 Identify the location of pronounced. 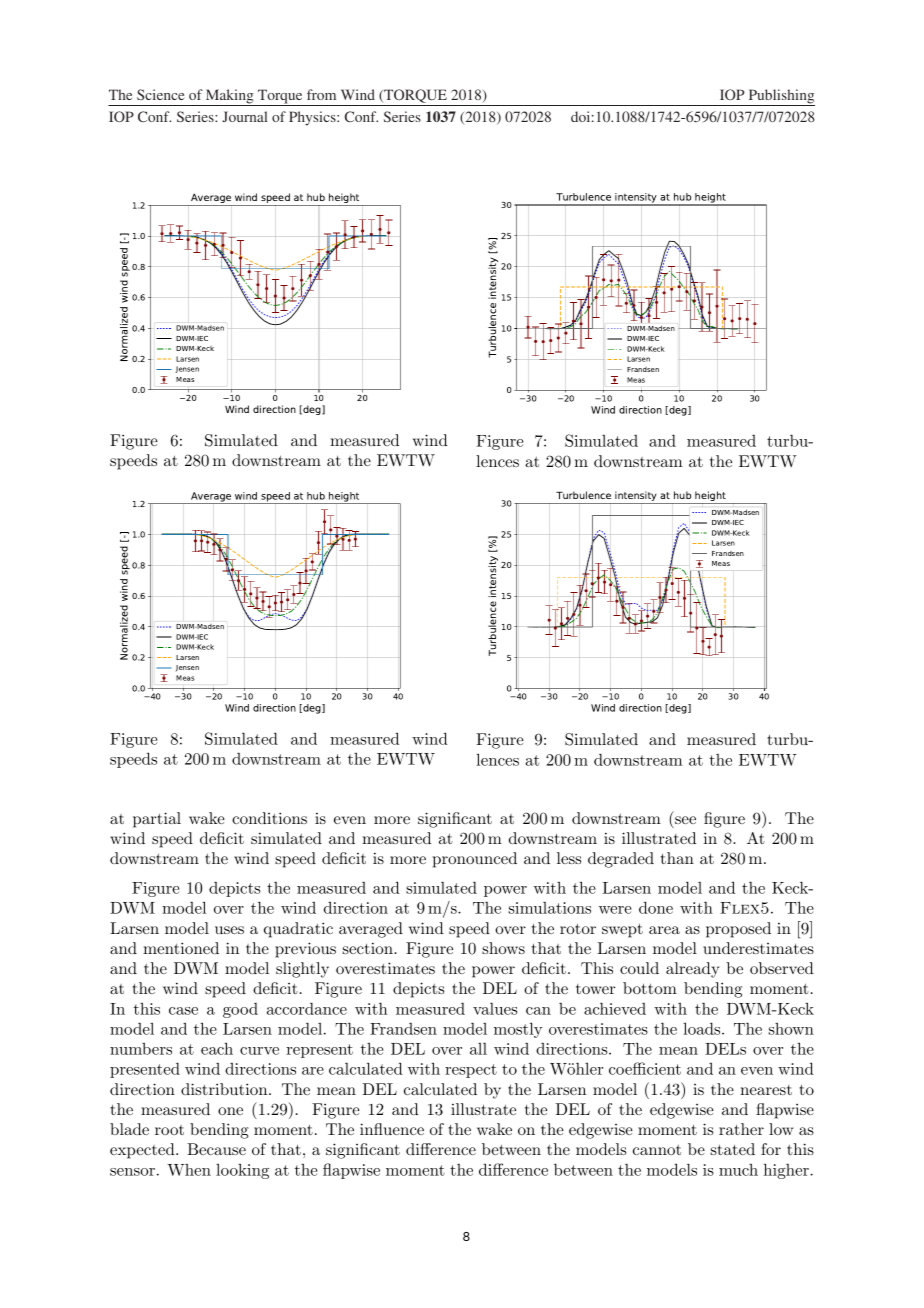
(475, 860).
